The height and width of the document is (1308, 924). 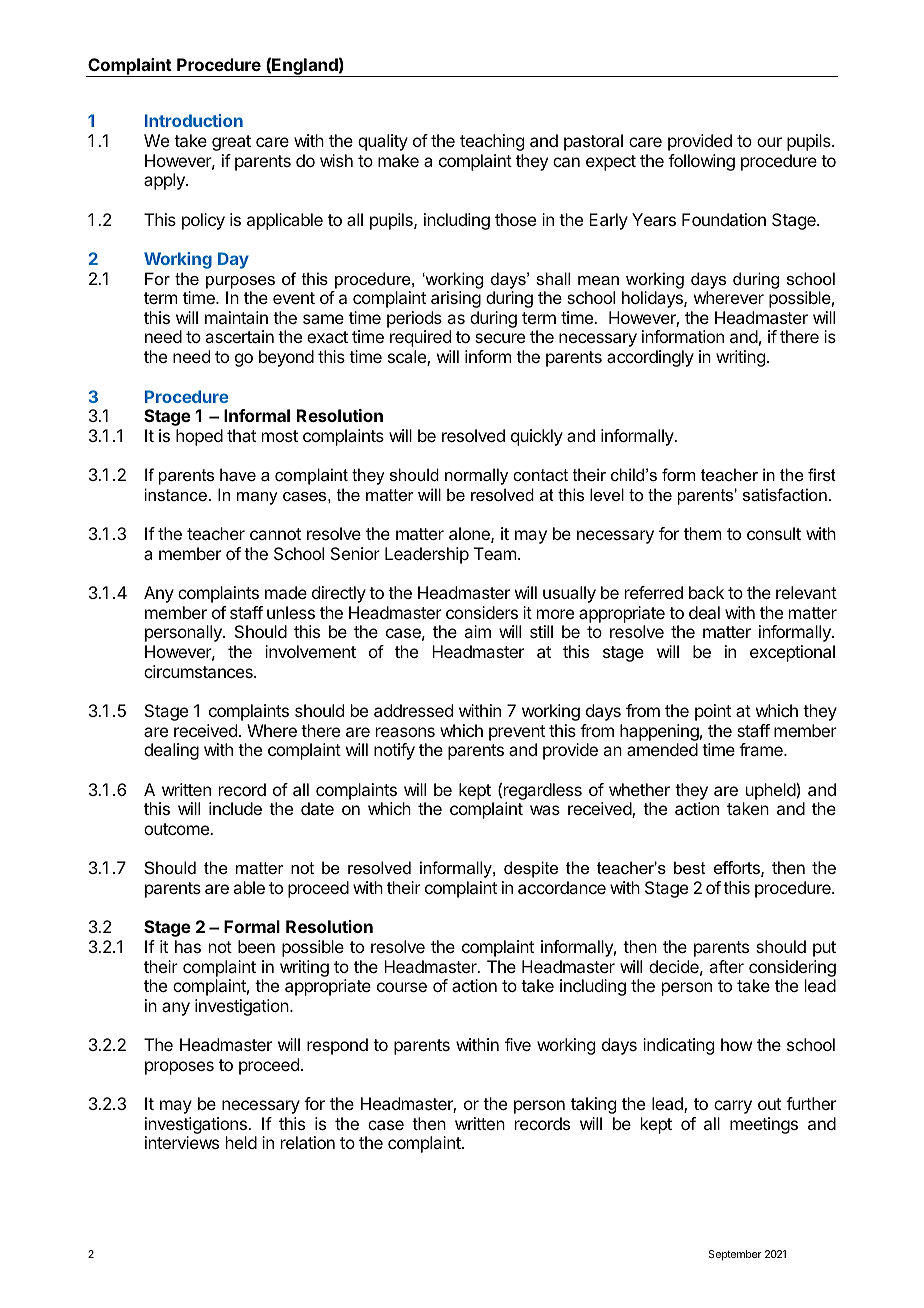 I want to click on was, so click(x=545, y=810).
